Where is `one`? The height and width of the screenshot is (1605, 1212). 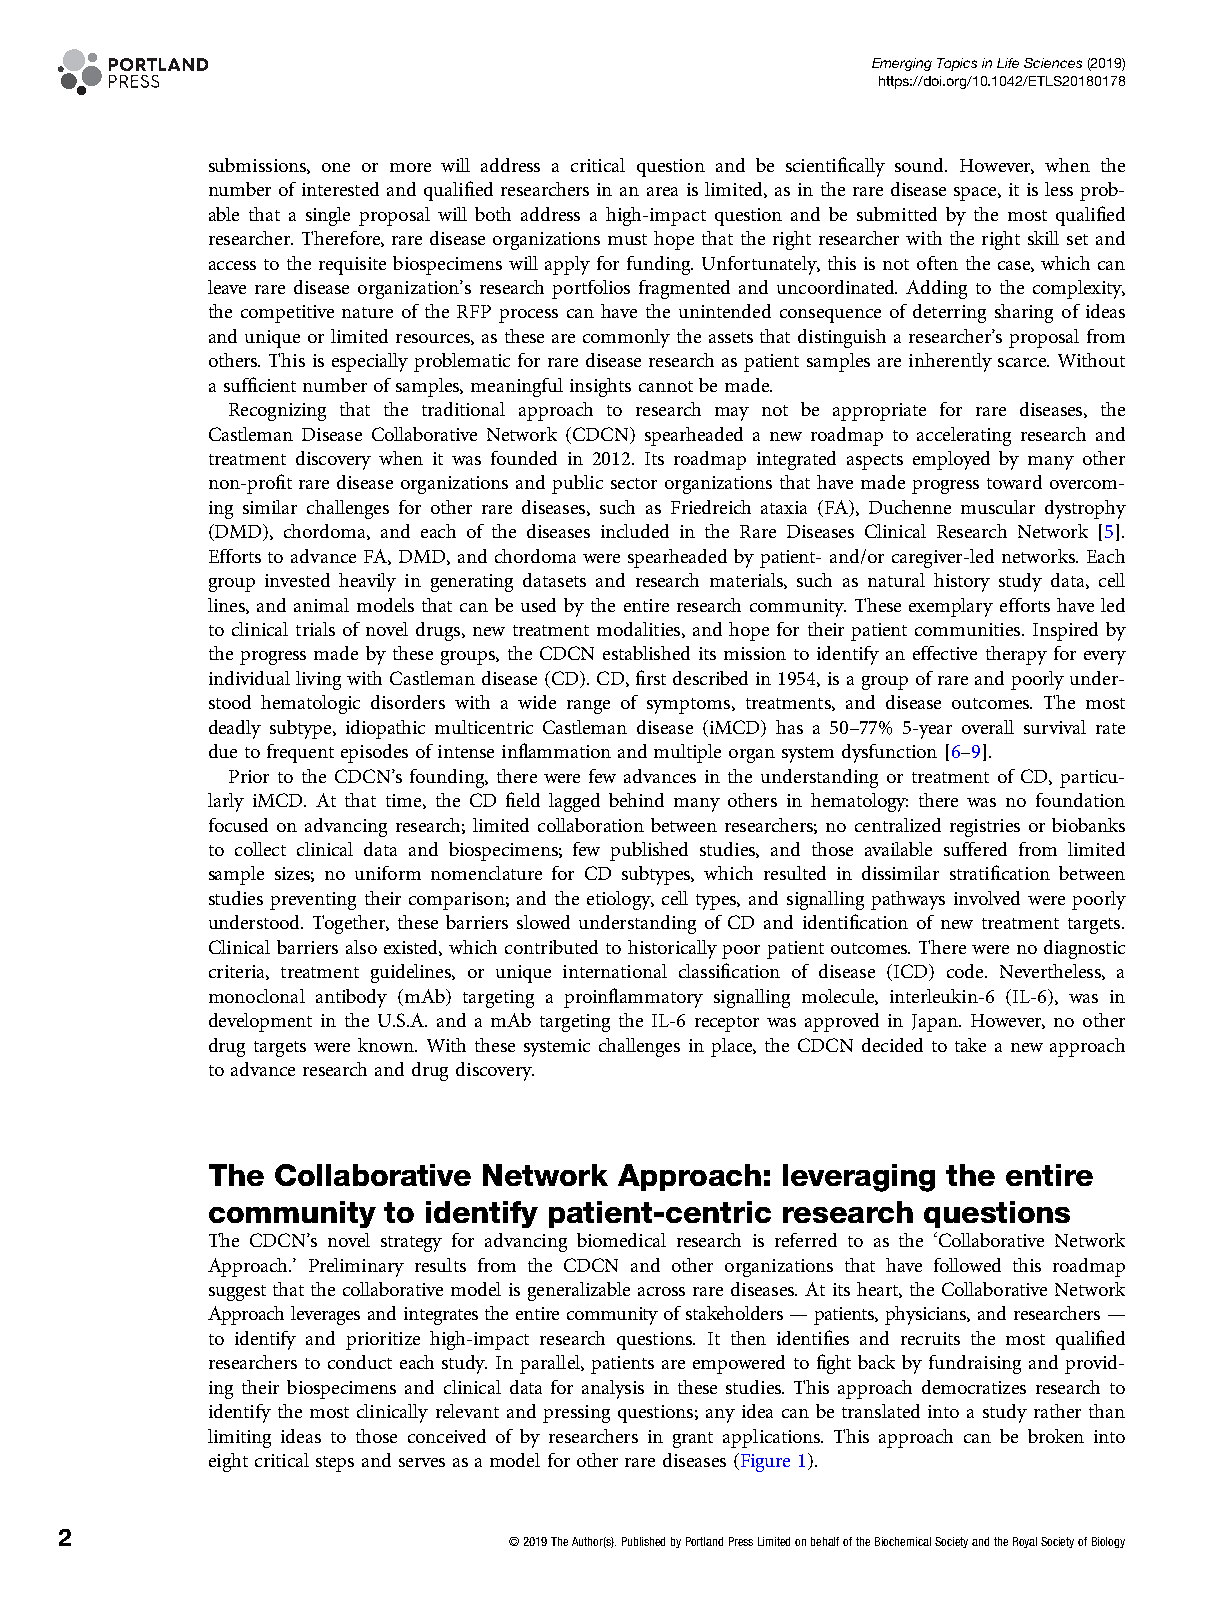 one is located at coordinates (336, 167).
